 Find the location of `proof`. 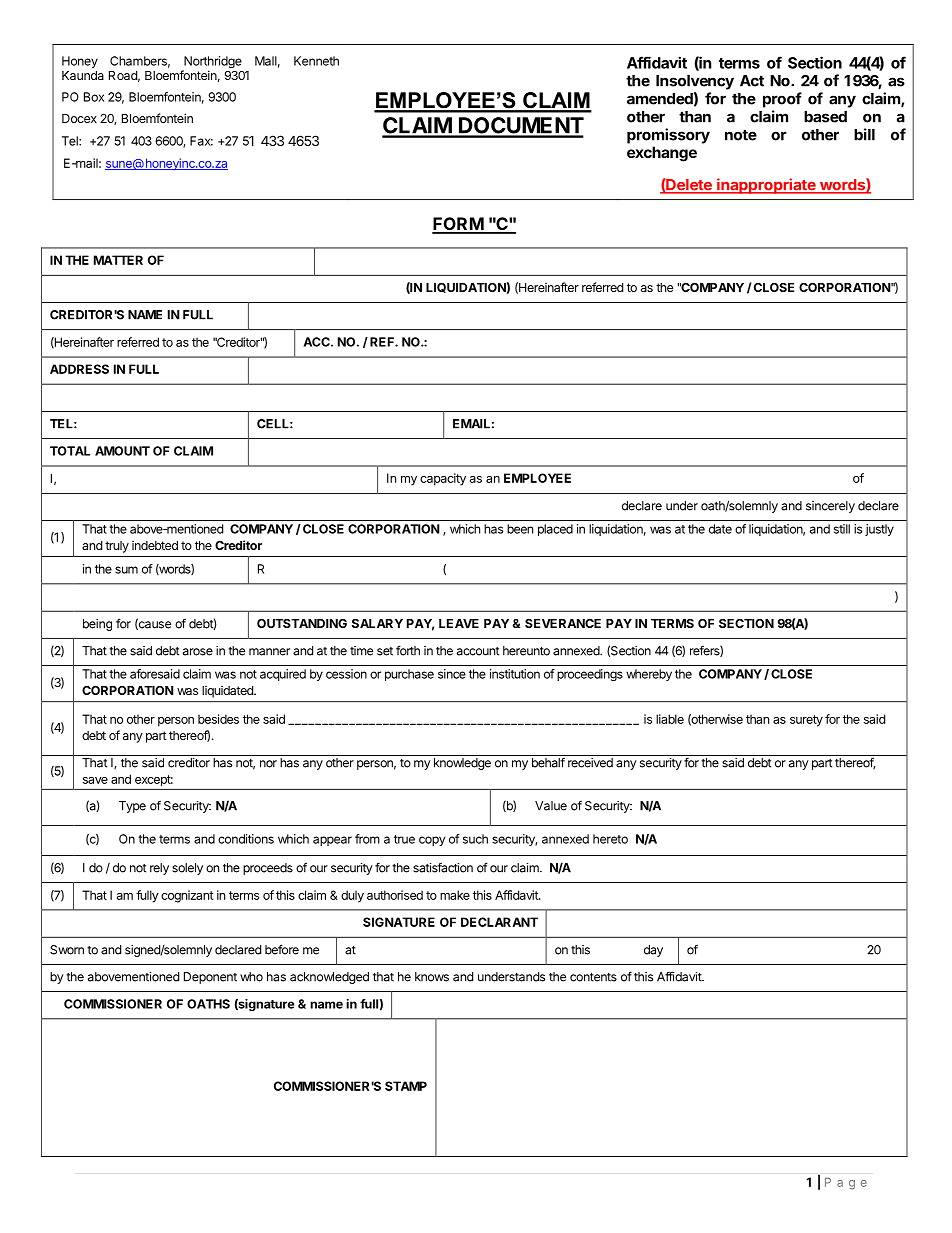

proof is located at coordinates (782, 100).
